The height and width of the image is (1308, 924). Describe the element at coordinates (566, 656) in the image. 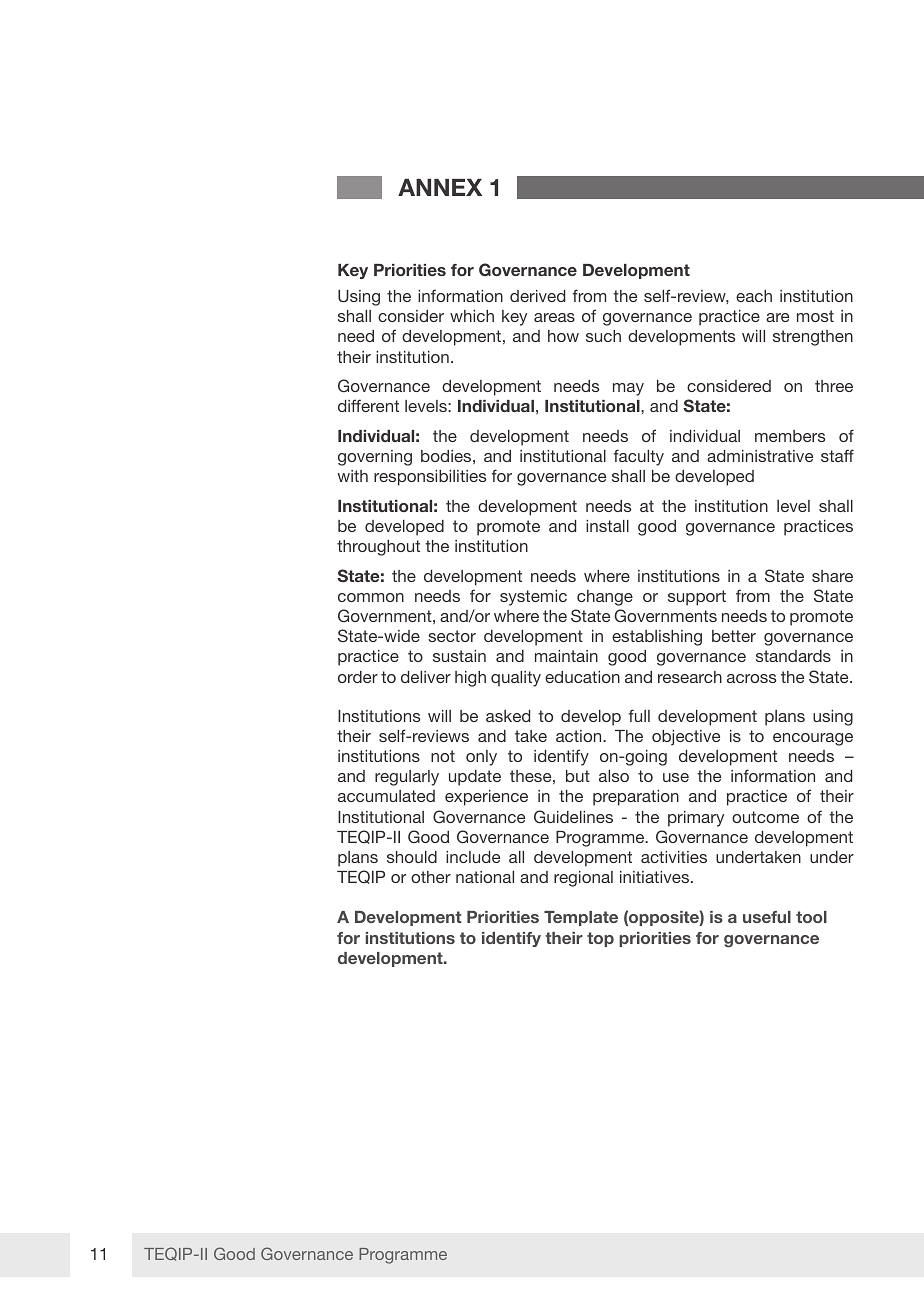

I see `maintain` at that location.
